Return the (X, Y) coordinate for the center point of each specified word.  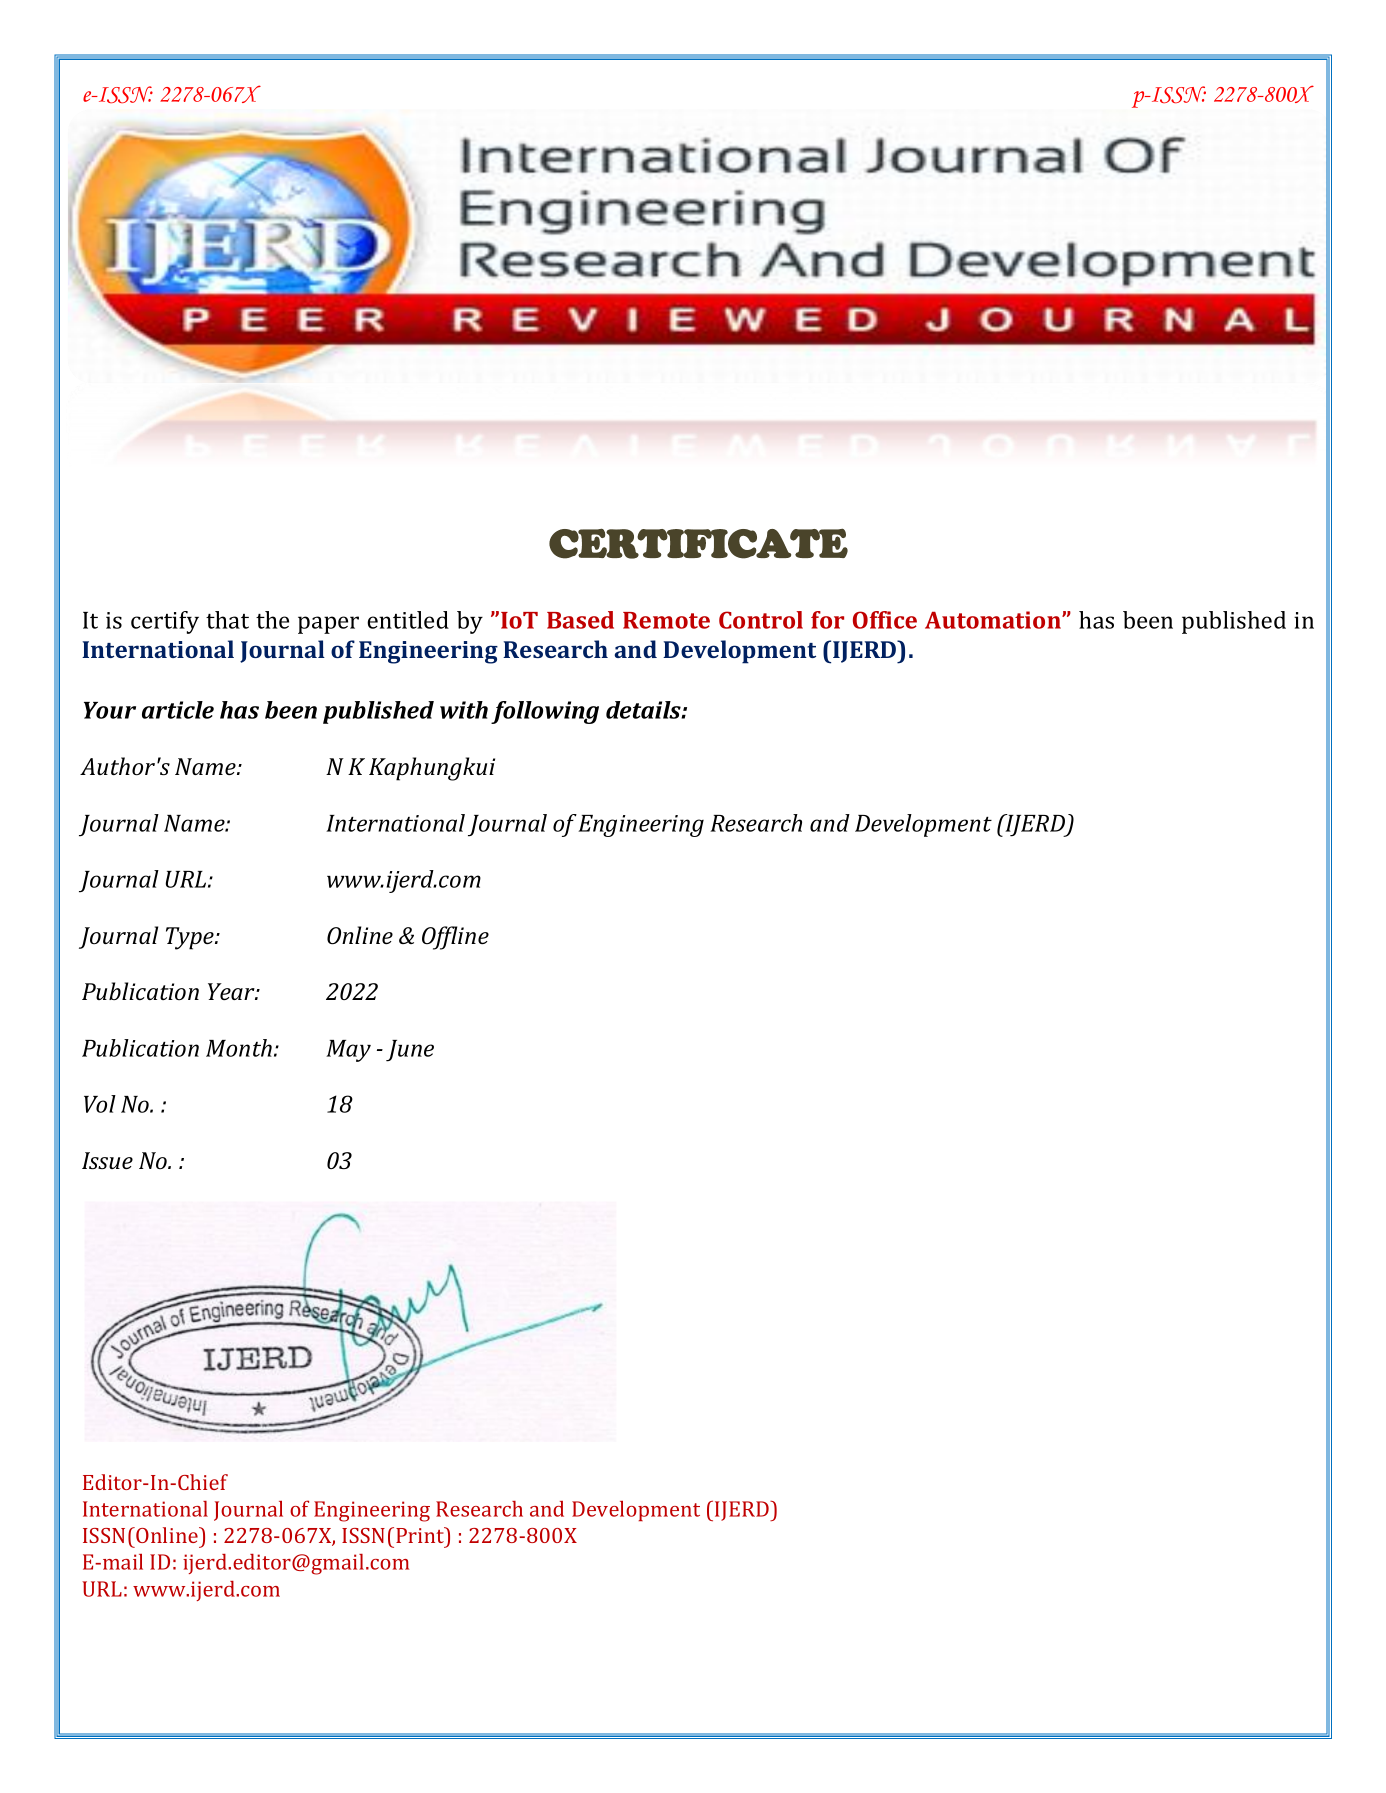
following (545, 712)
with (464, 710)
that (227, 620)
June (410, 1051)
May (348, 1051)
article (178, 710)
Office (885, 620)
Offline (455, 938)
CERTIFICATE (698, 543)
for (827, 620)
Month (239, 1048)
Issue (107, 1160)
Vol (100, 1104)
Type (191, 938)
